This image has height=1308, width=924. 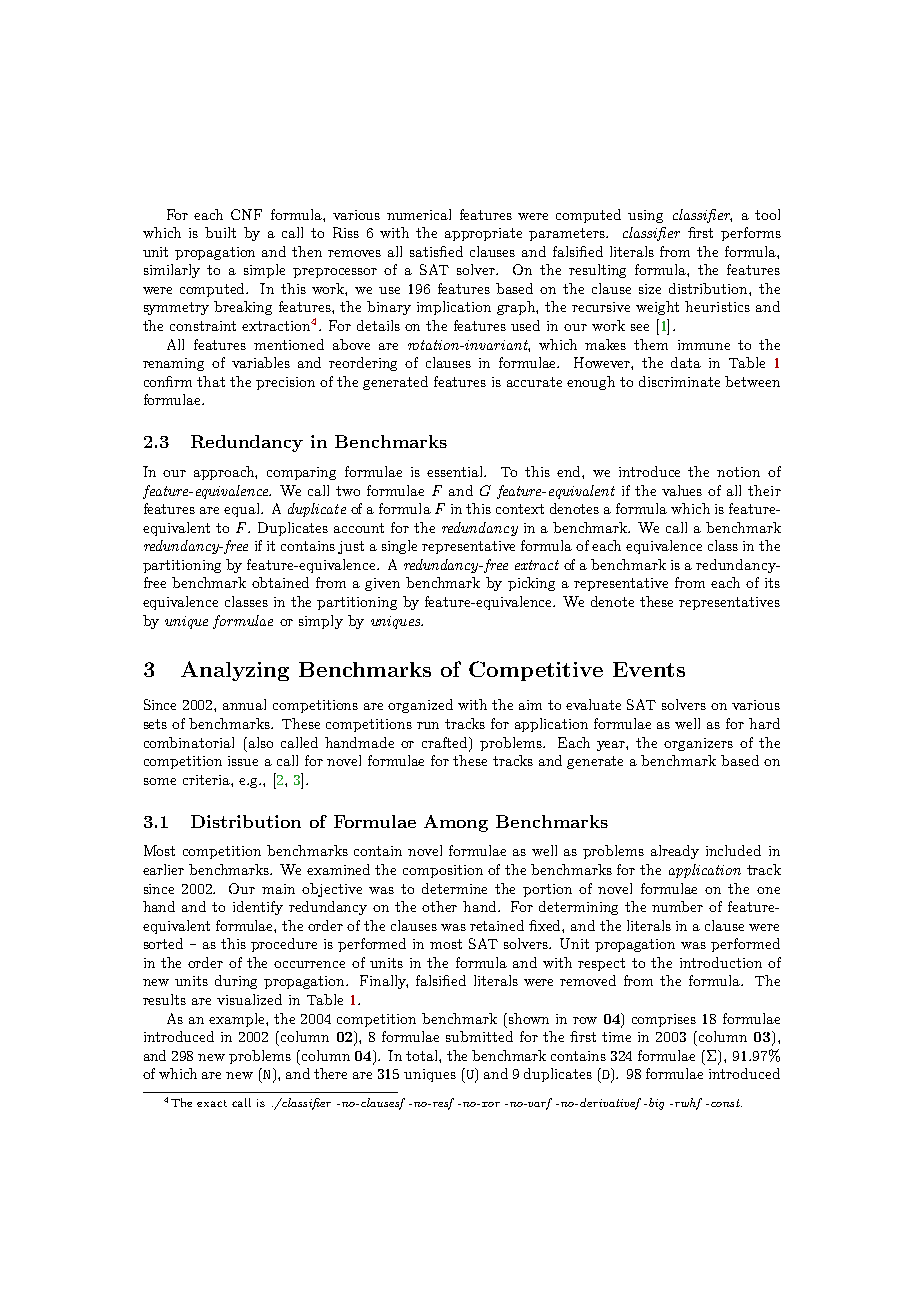 What do you see at coordinates (536, 671) in the image?
I see `Competitive` at bounding box center [536, 671].
